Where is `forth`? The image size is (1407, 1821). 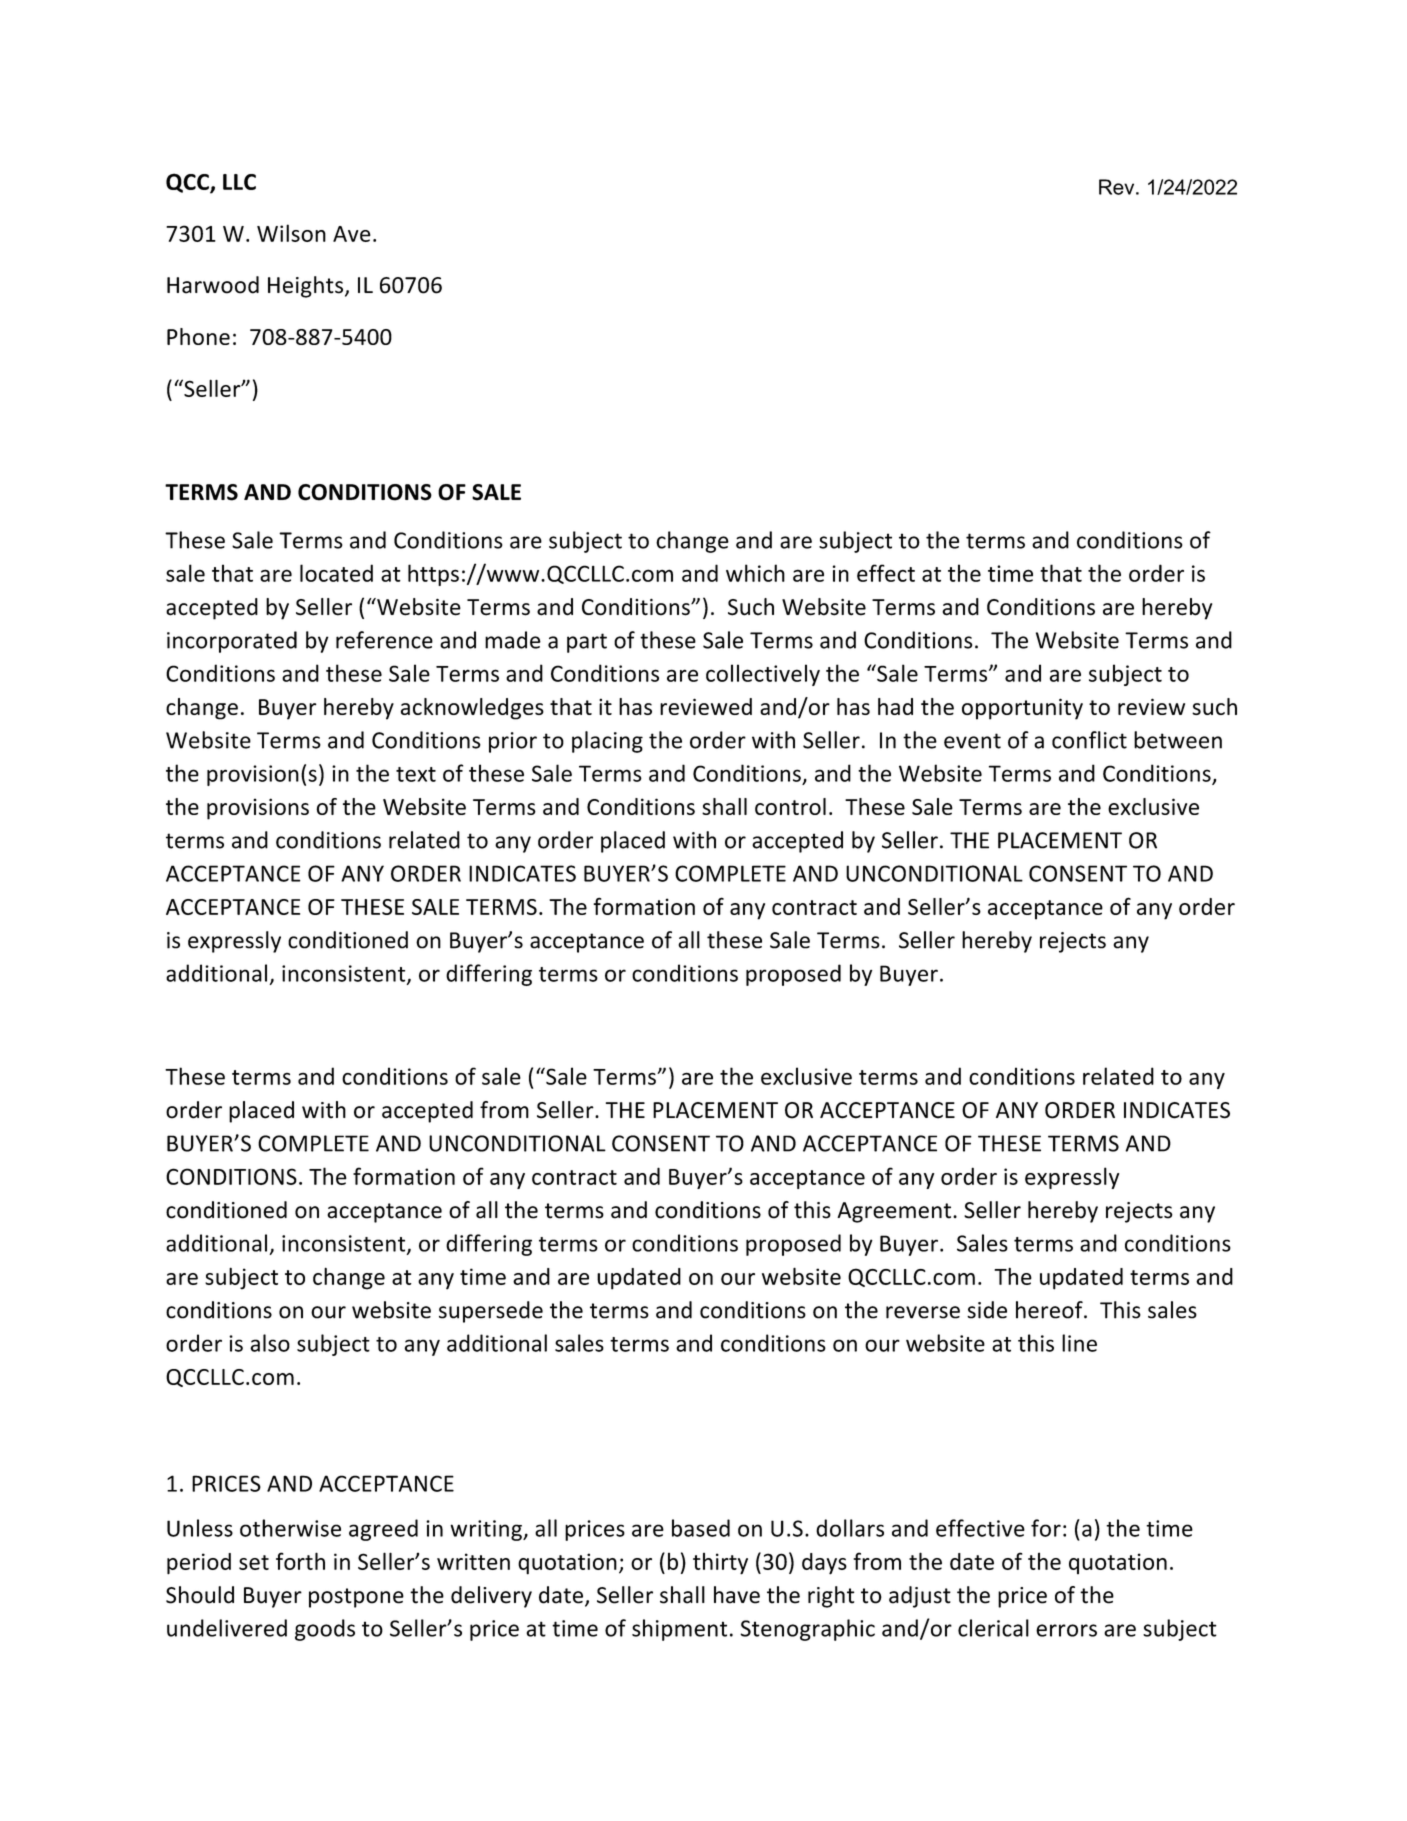 forth is located at coordinates (300, 1561).
